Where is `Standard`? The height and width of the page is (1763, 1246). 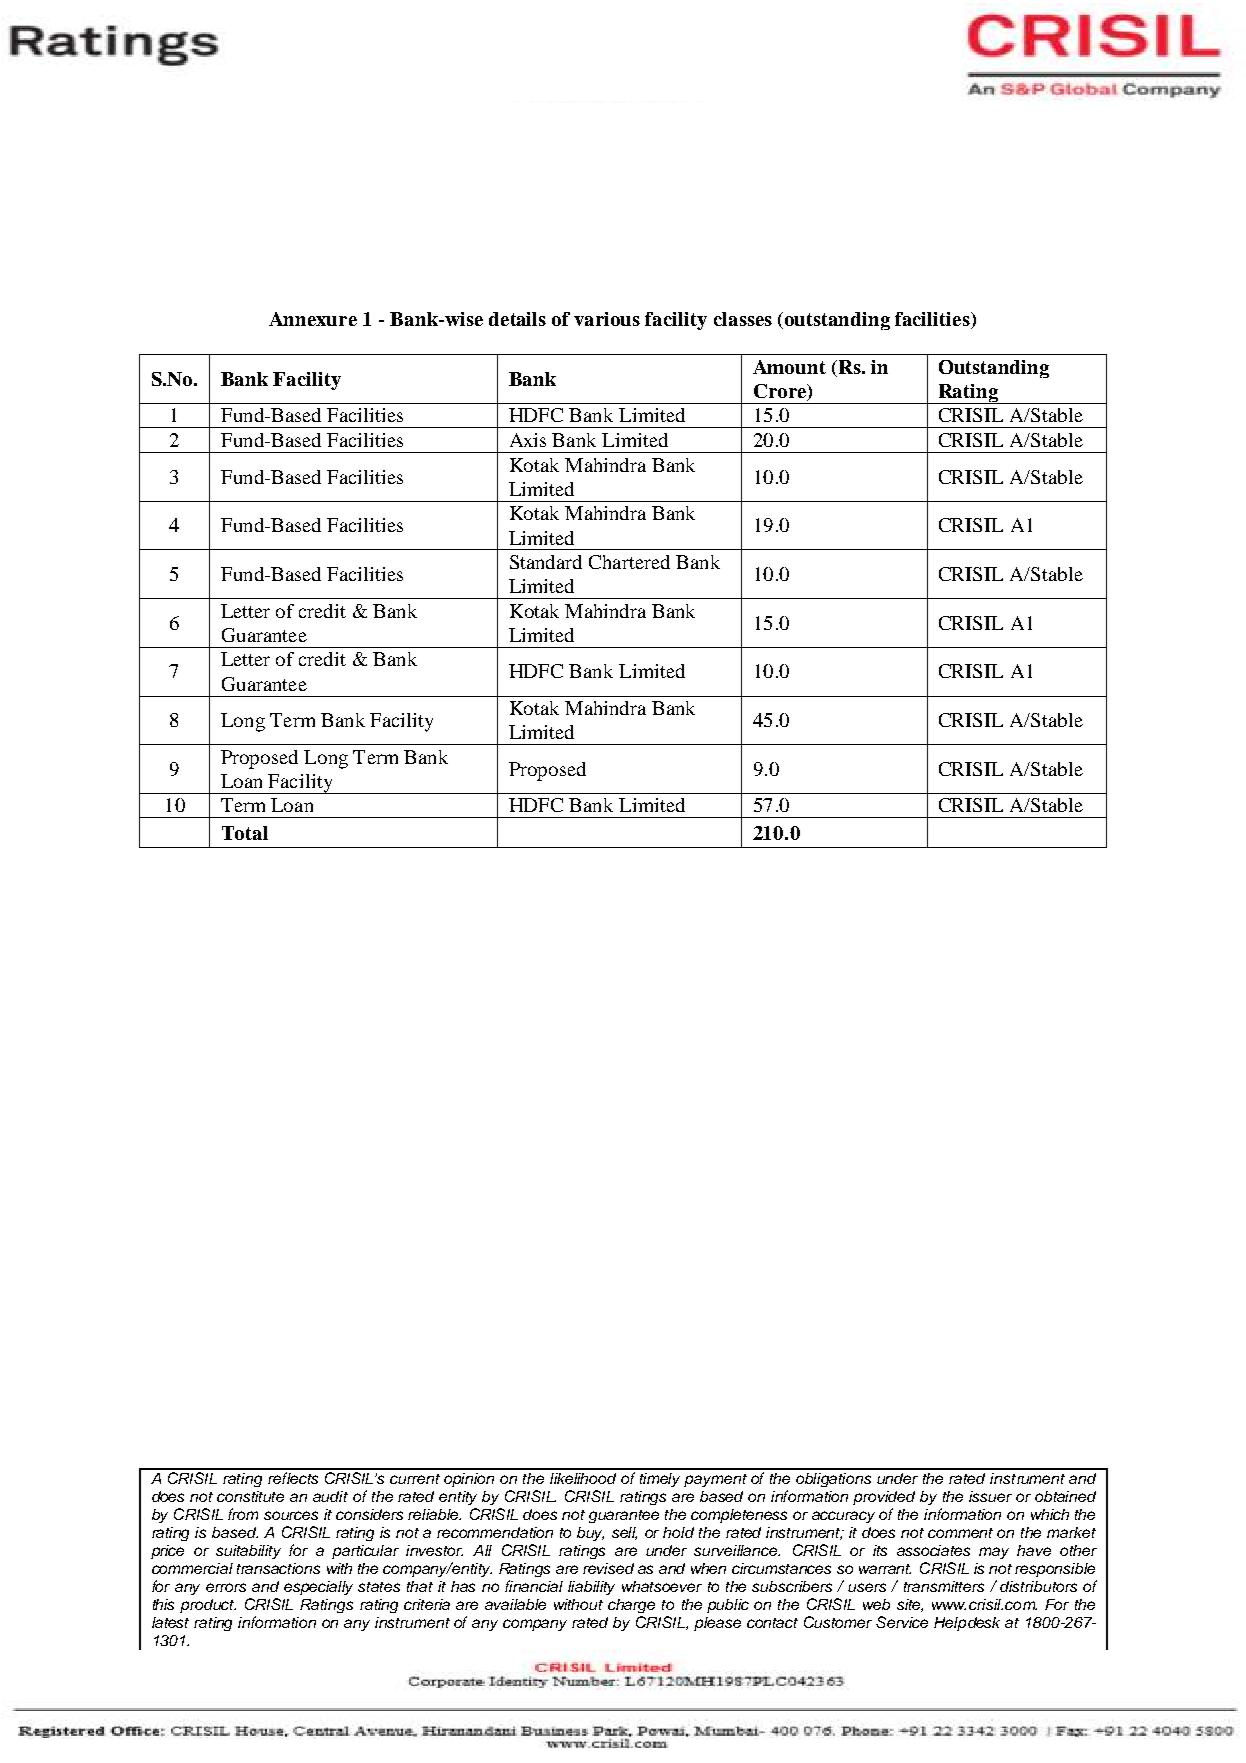
Standard is located at coordinates (546, 562).
